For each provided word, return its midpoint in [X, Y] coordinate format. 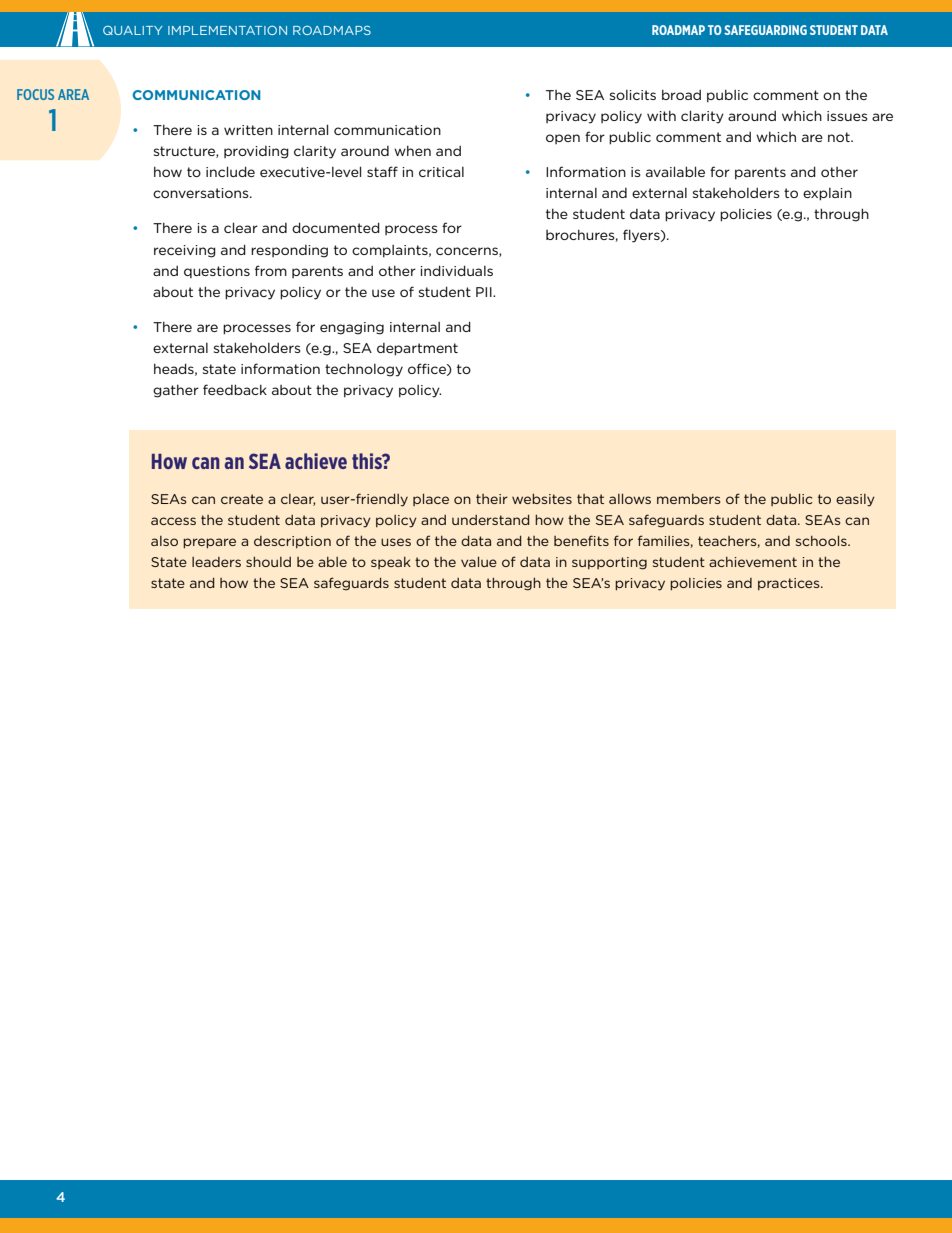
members [689, 499]
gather [176, 391]
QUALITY [132, 30]
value [479, 561]
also [164, 541]
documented [336, 227]
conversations [202, 193]
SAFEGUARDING [765, 30]
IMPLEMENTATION [227, 30]
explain [827, 194]
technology [364, 370]
